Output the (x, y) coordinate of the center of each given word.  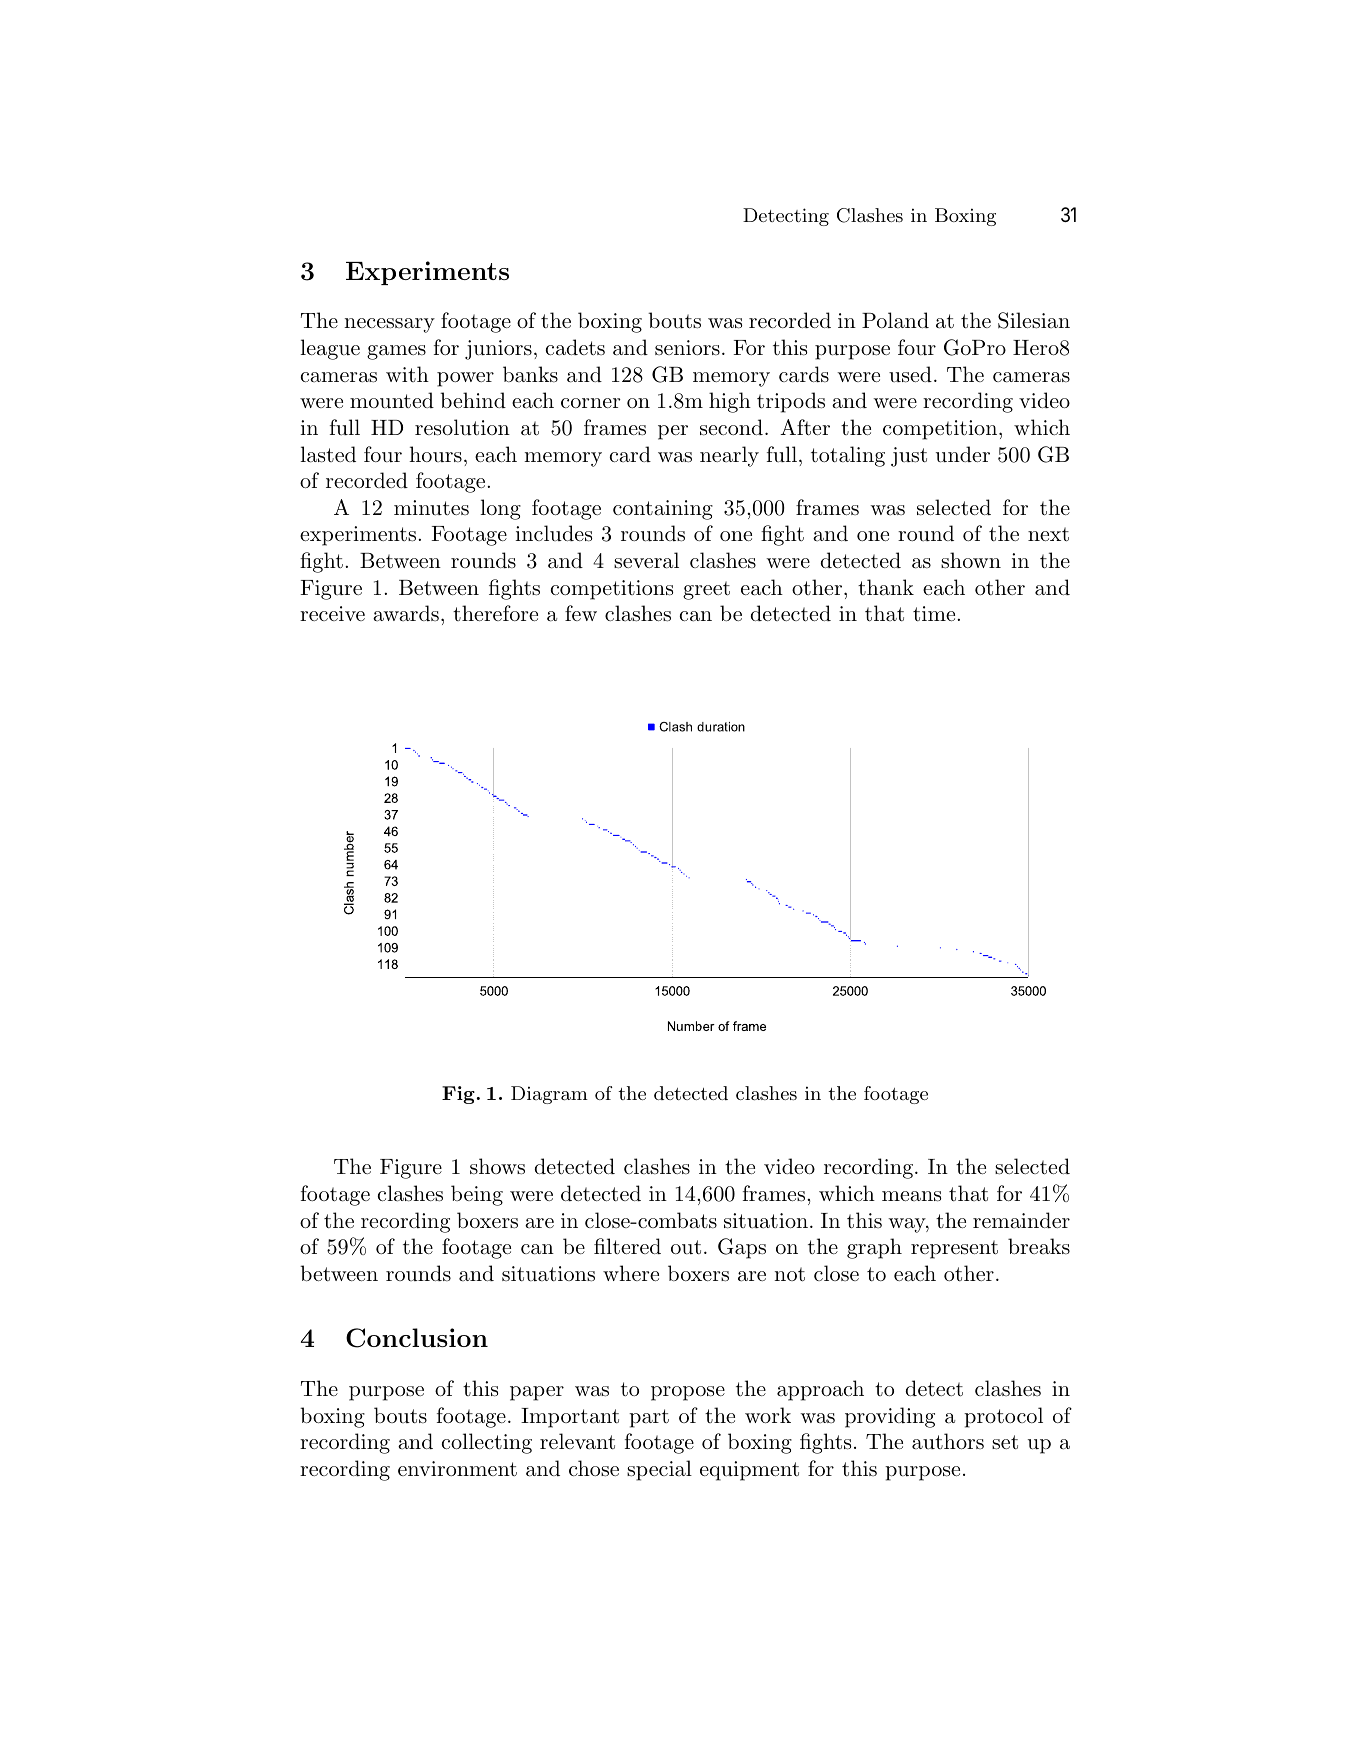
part (649, 1418)
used (910, 374)
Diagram (549, 1095)
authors (948, 1441)
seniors (687, 347)
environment (457, 1468)
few (581, 613)
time (934, 613)
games (396, 352)
